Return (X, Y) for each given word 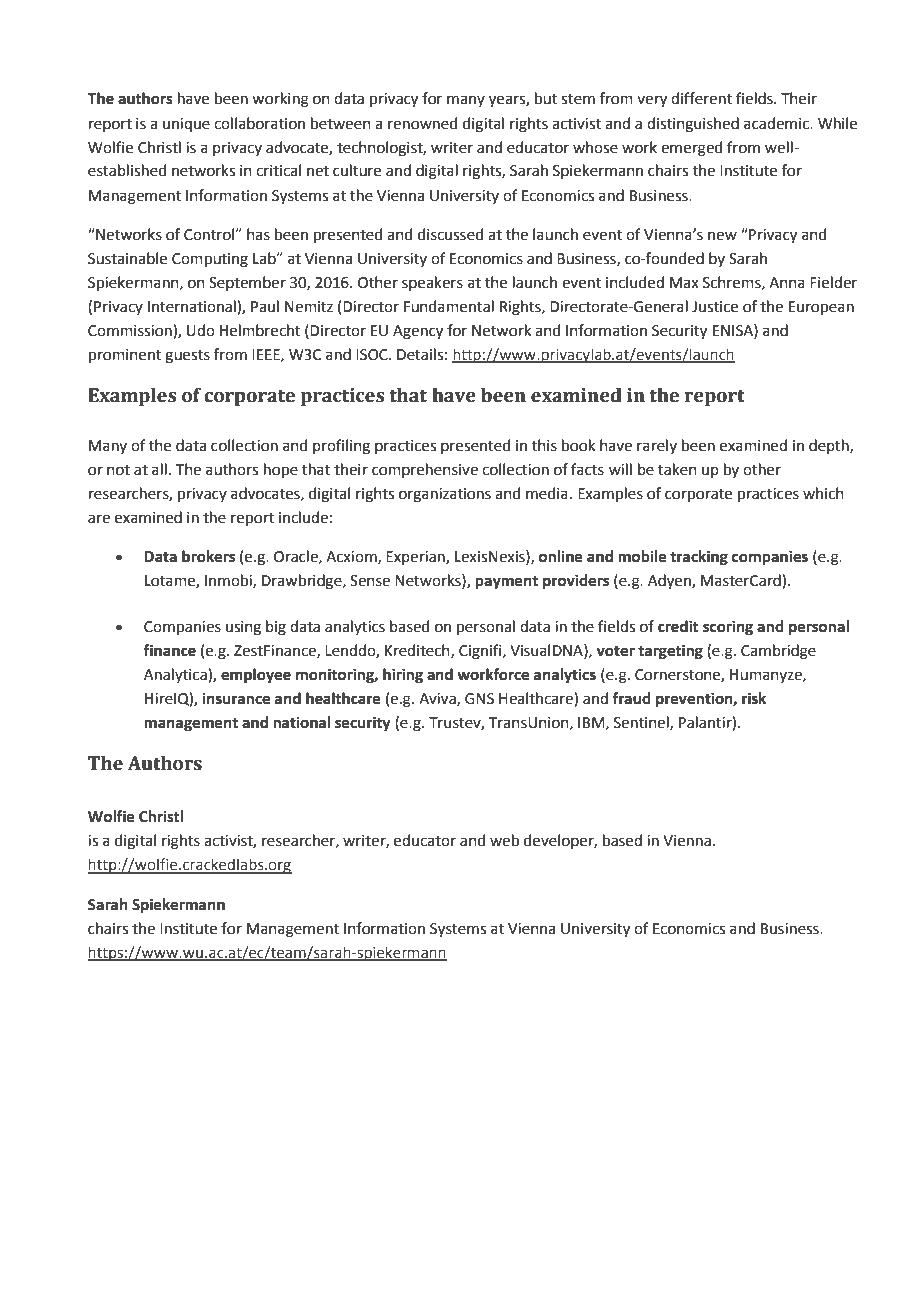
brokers (208, 556)
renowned (423, 123)
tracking (699, 558)
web (504, 840)
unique (186, 125)
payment (506, 583)
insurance (236, 698)
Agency (418, 332)
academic (778, 123)
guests (187, 357)
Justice (715, 307)
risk (754, 698)
